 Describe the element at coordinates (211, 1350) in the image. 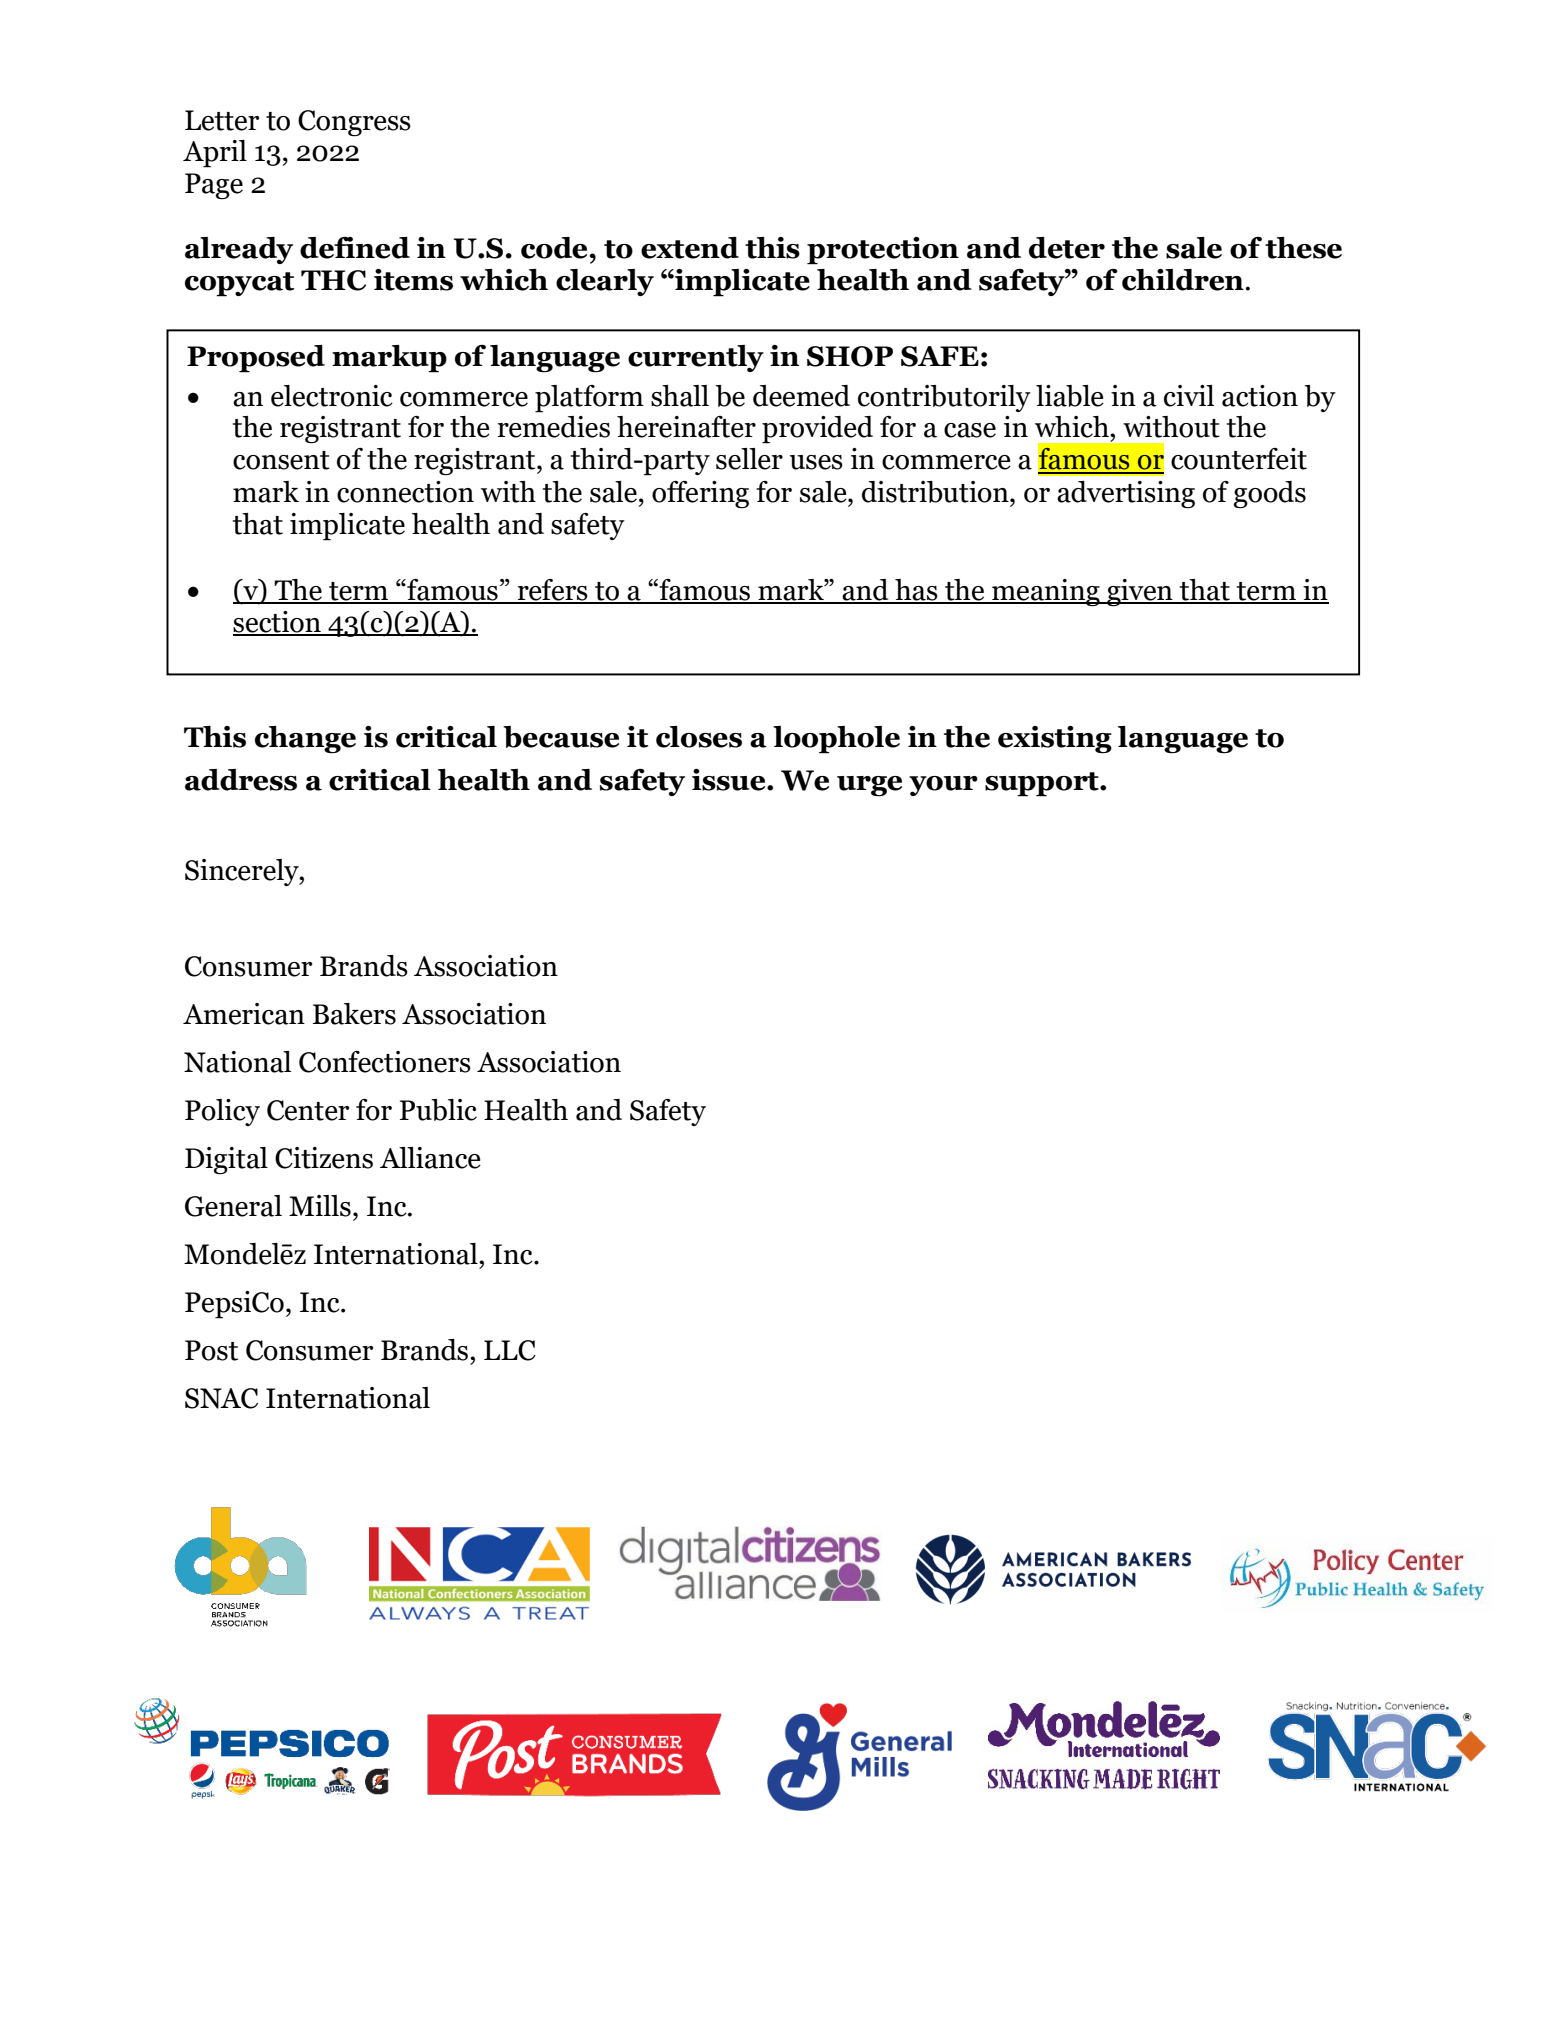

I see `Post` at that location.
